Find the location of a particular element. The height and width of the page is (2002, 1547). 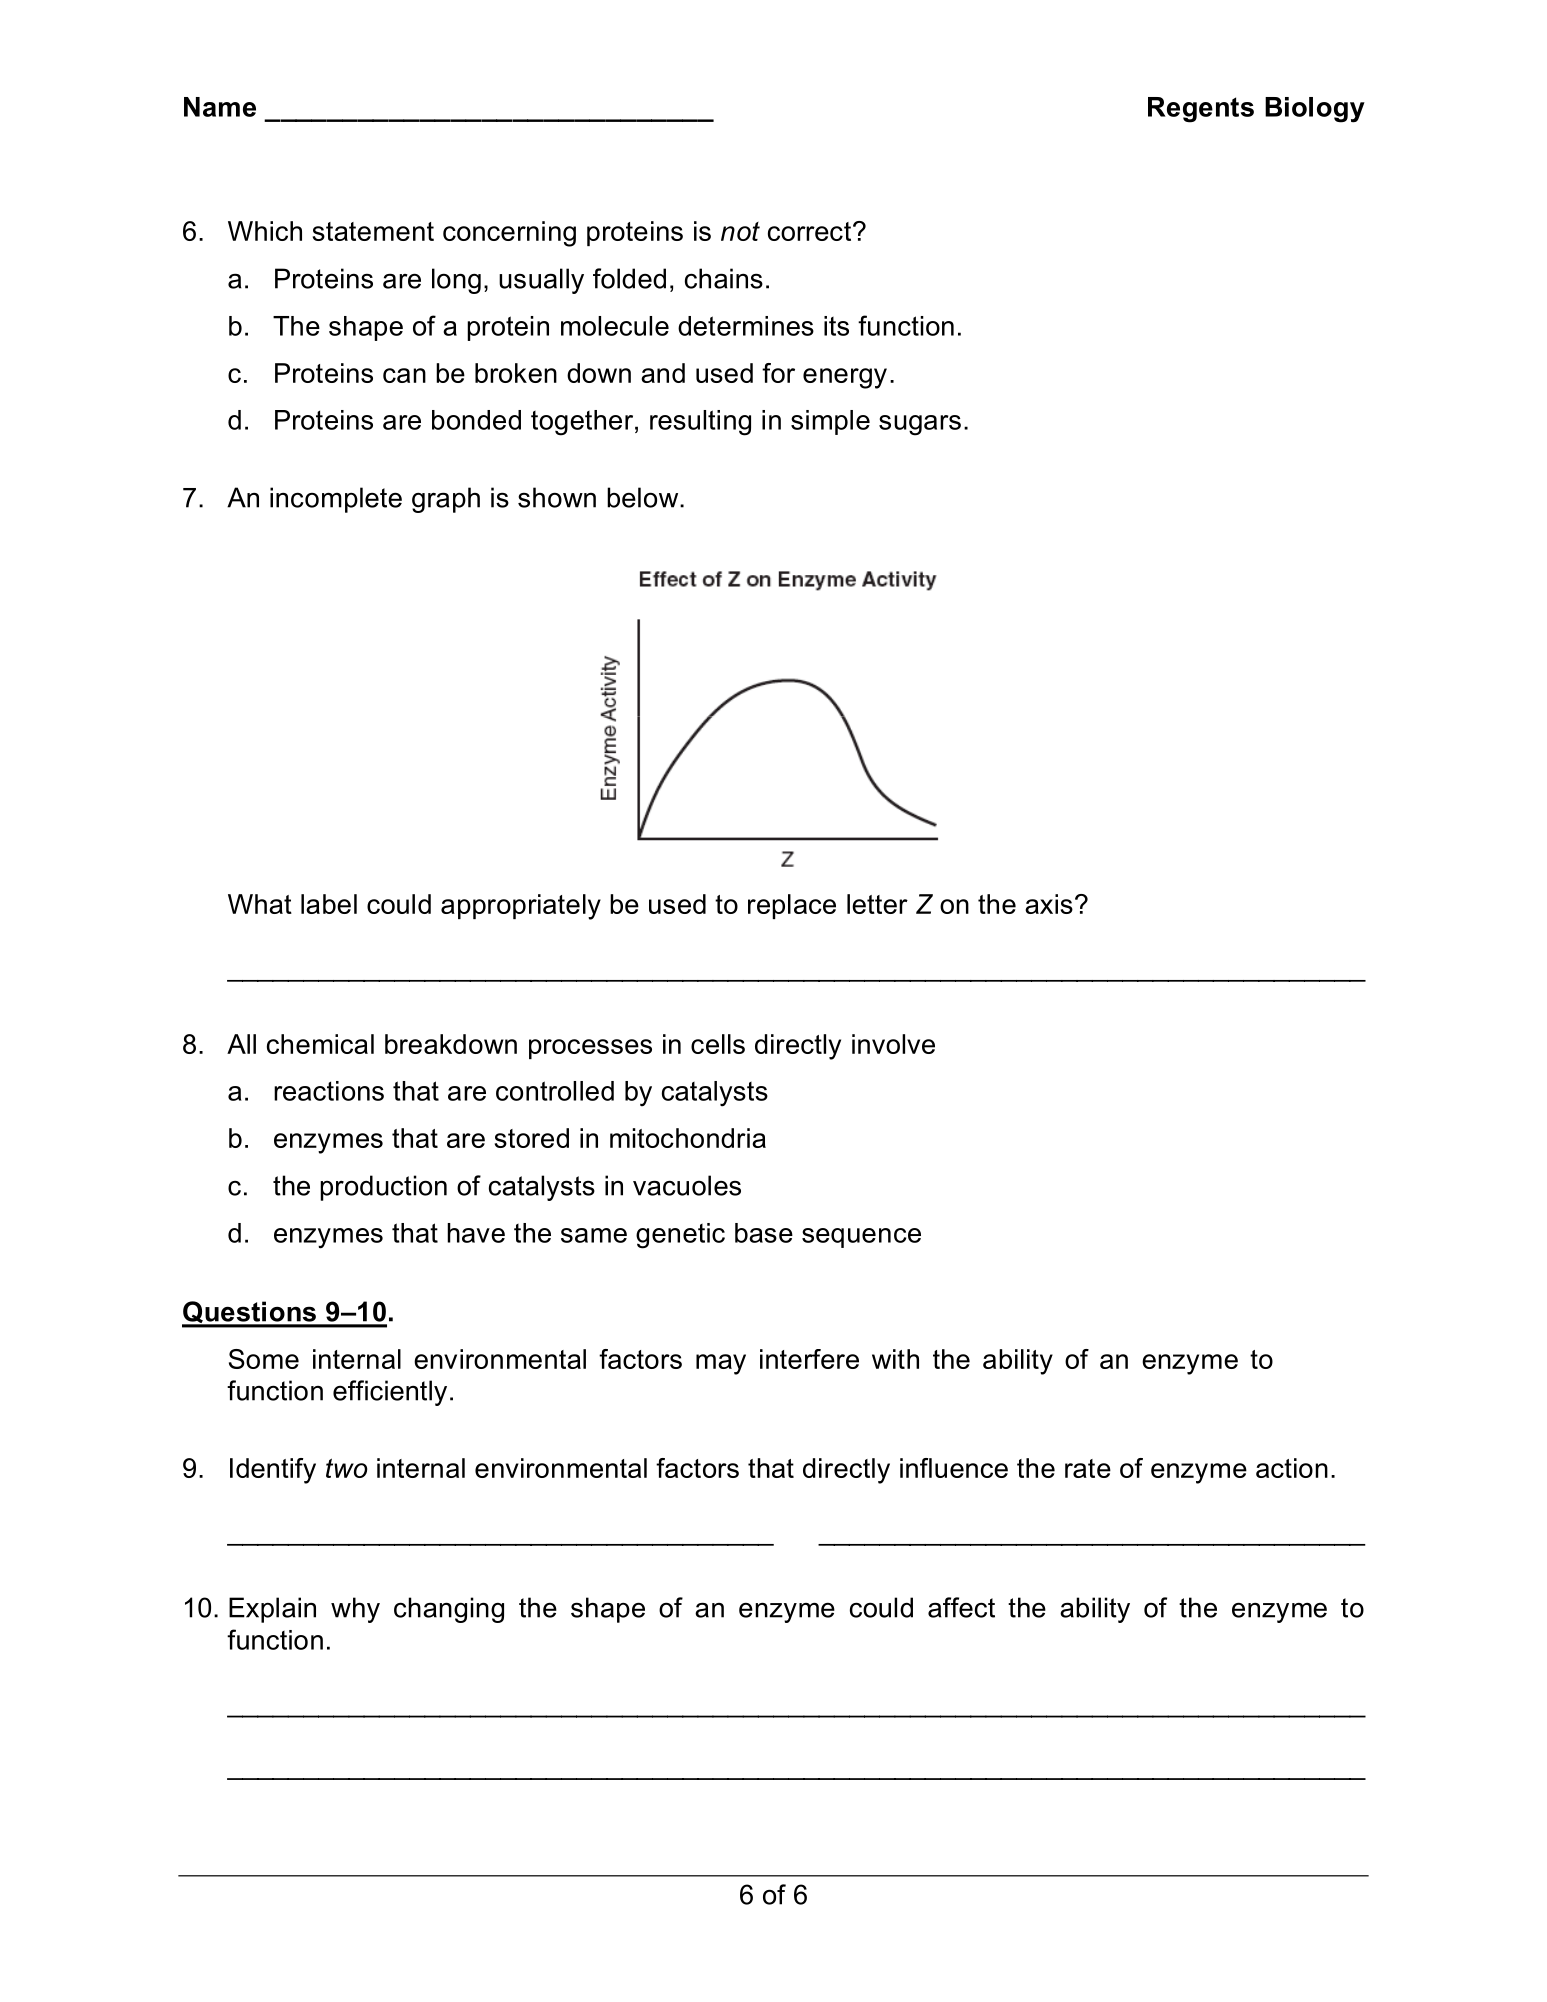

replace is located at coordinates (792, 906).
